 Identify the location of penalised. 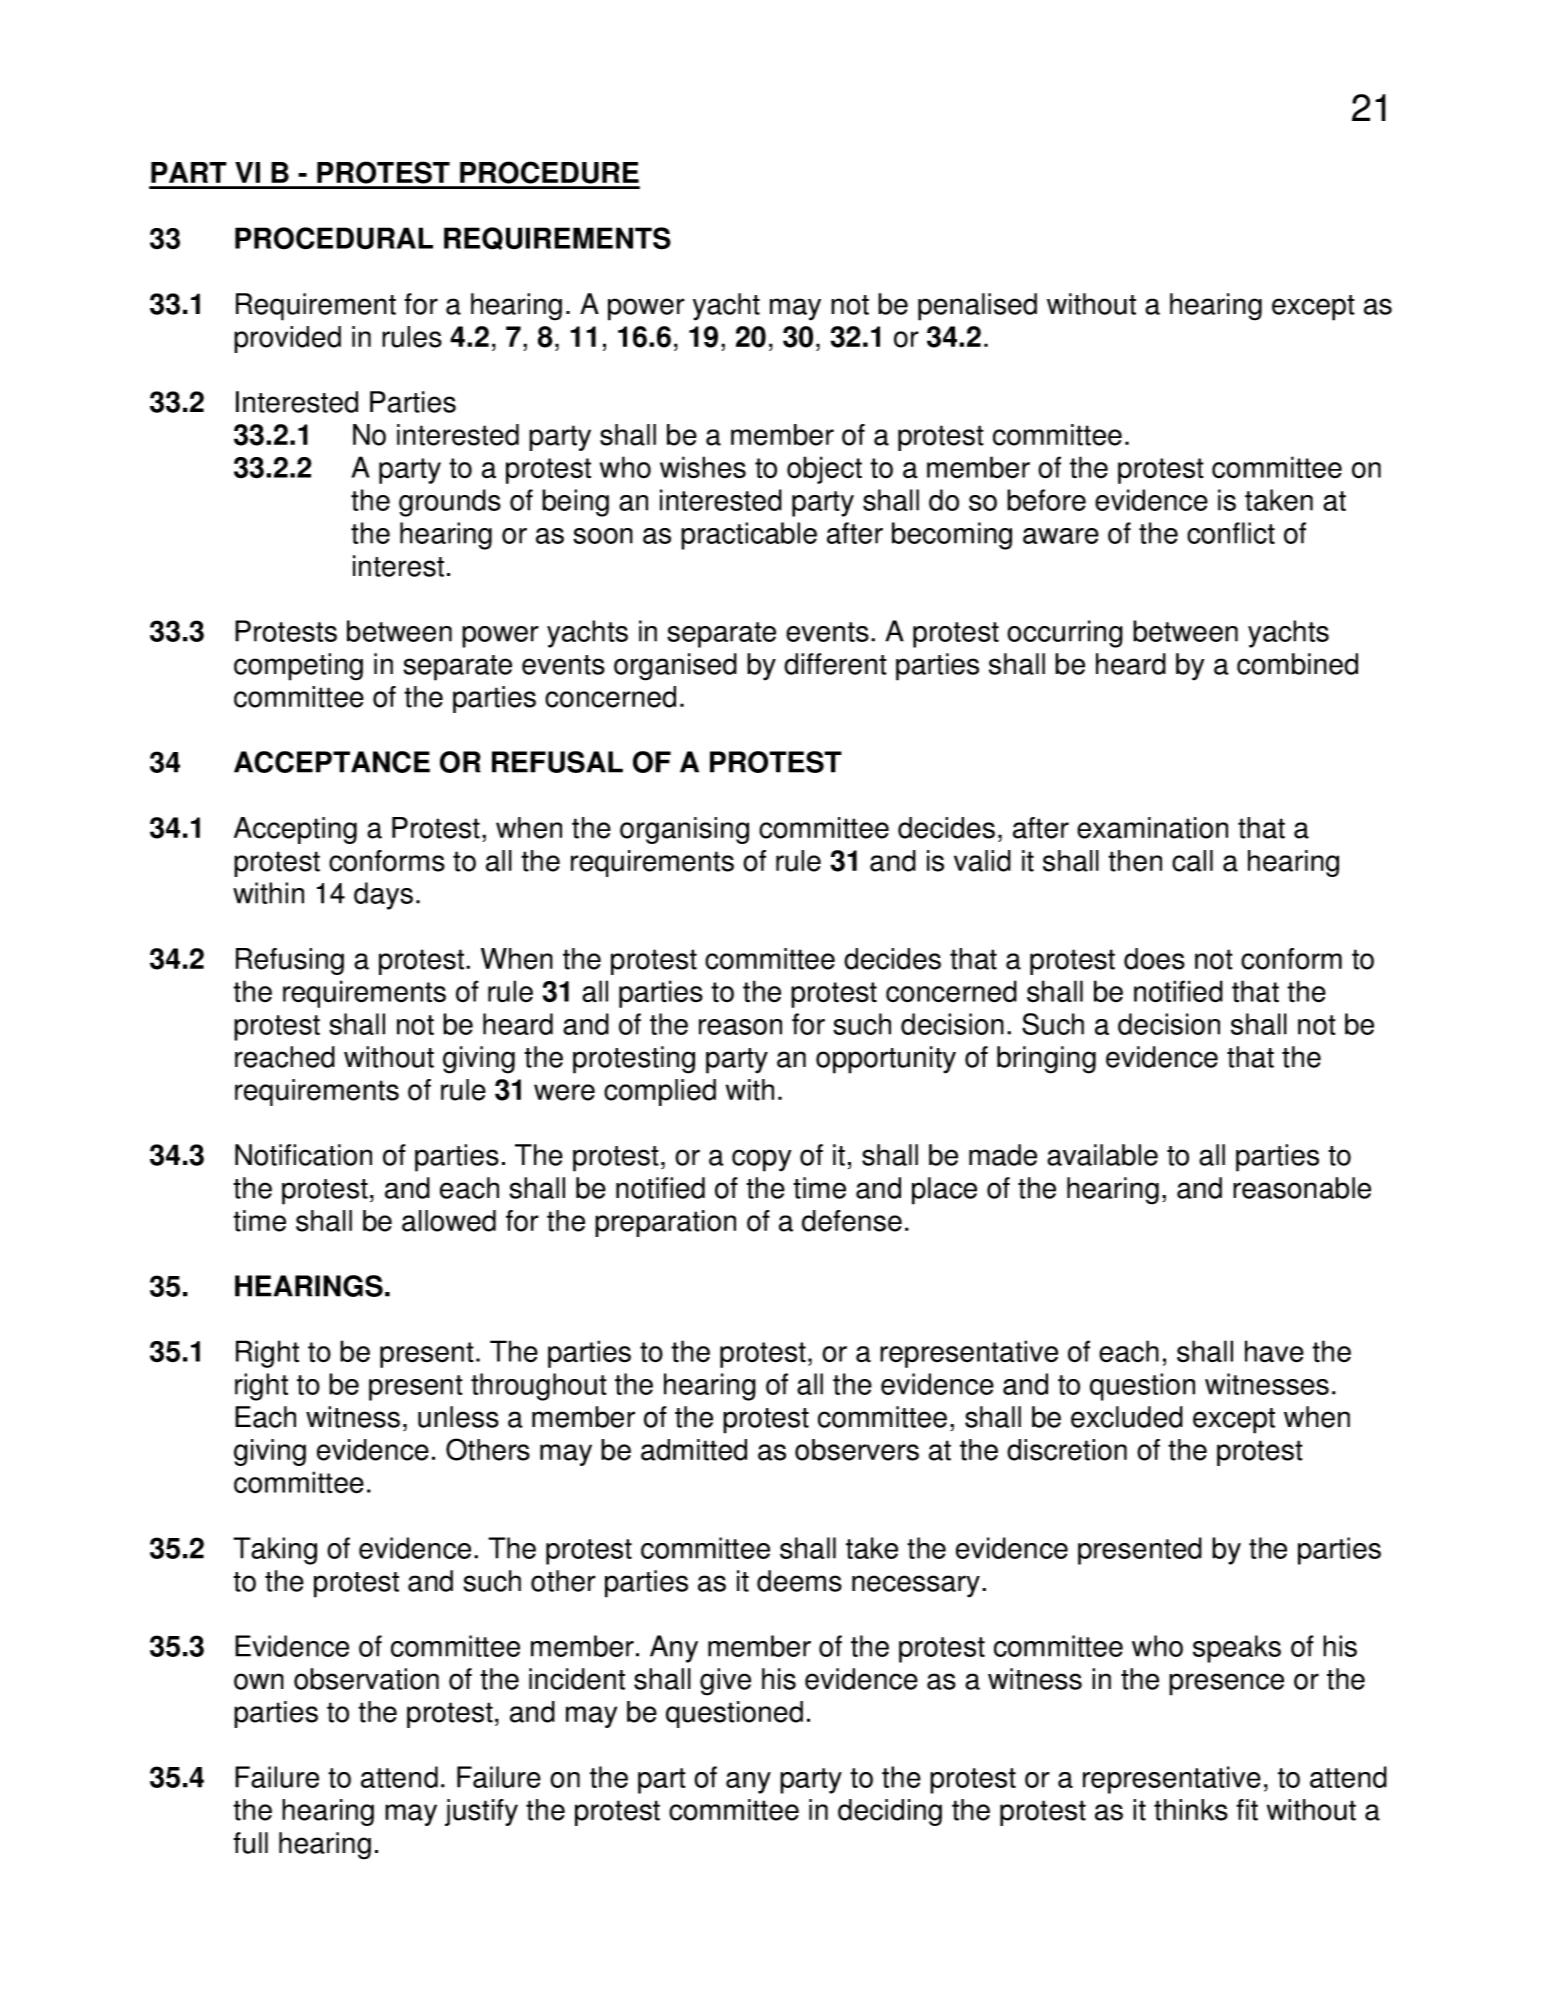
(977, 307).
